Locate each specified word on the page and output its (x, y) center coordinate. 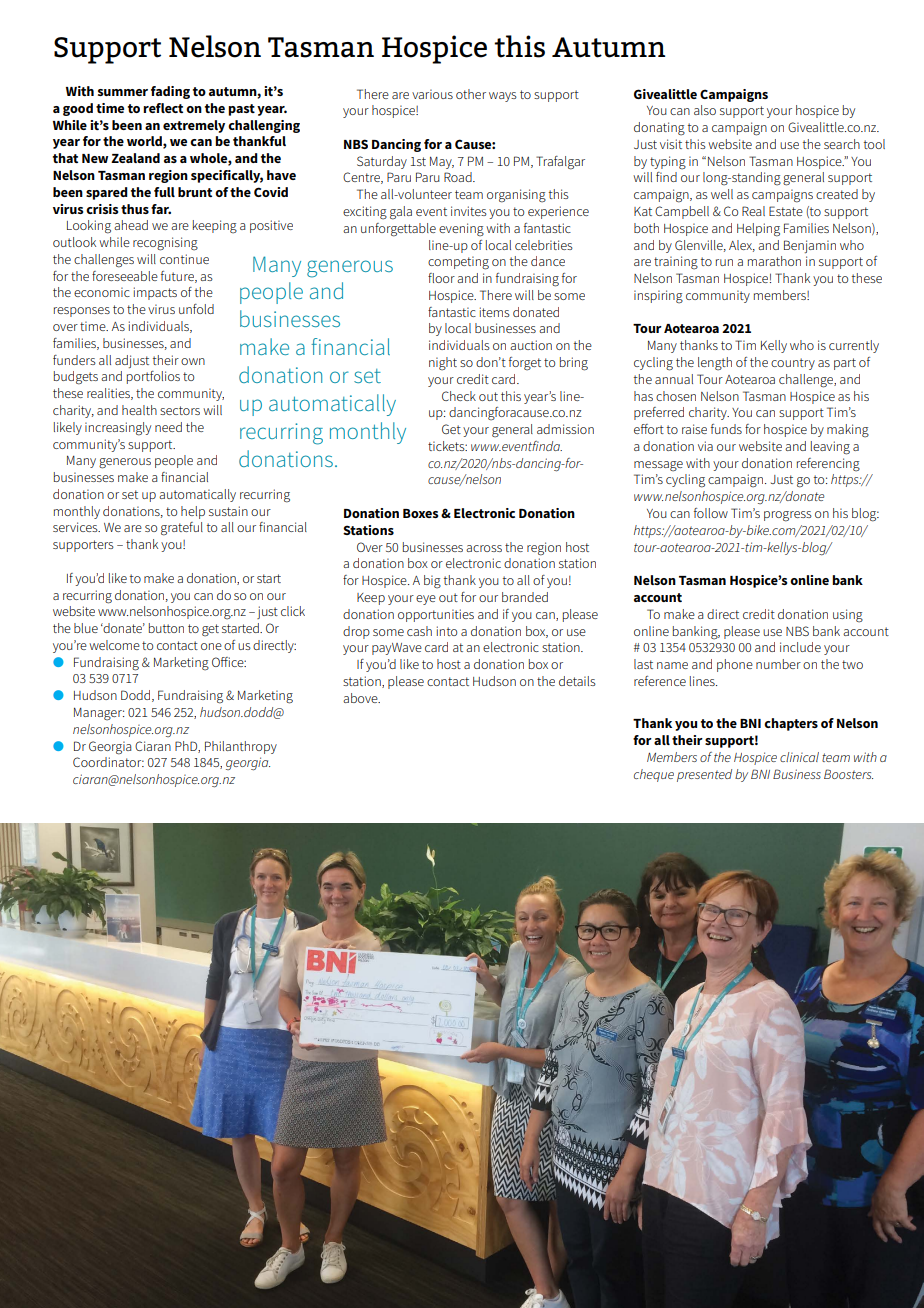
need (168, 427)
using (848, 616)
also (705, 110)
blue (86, 628)
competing (458, 263)
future (178, 277)
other (471, 94)
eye (426, 600)
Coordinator (108, 762)
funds (726, 429)
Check (459, 396)
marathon (774, 261)
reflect (163, 108)
